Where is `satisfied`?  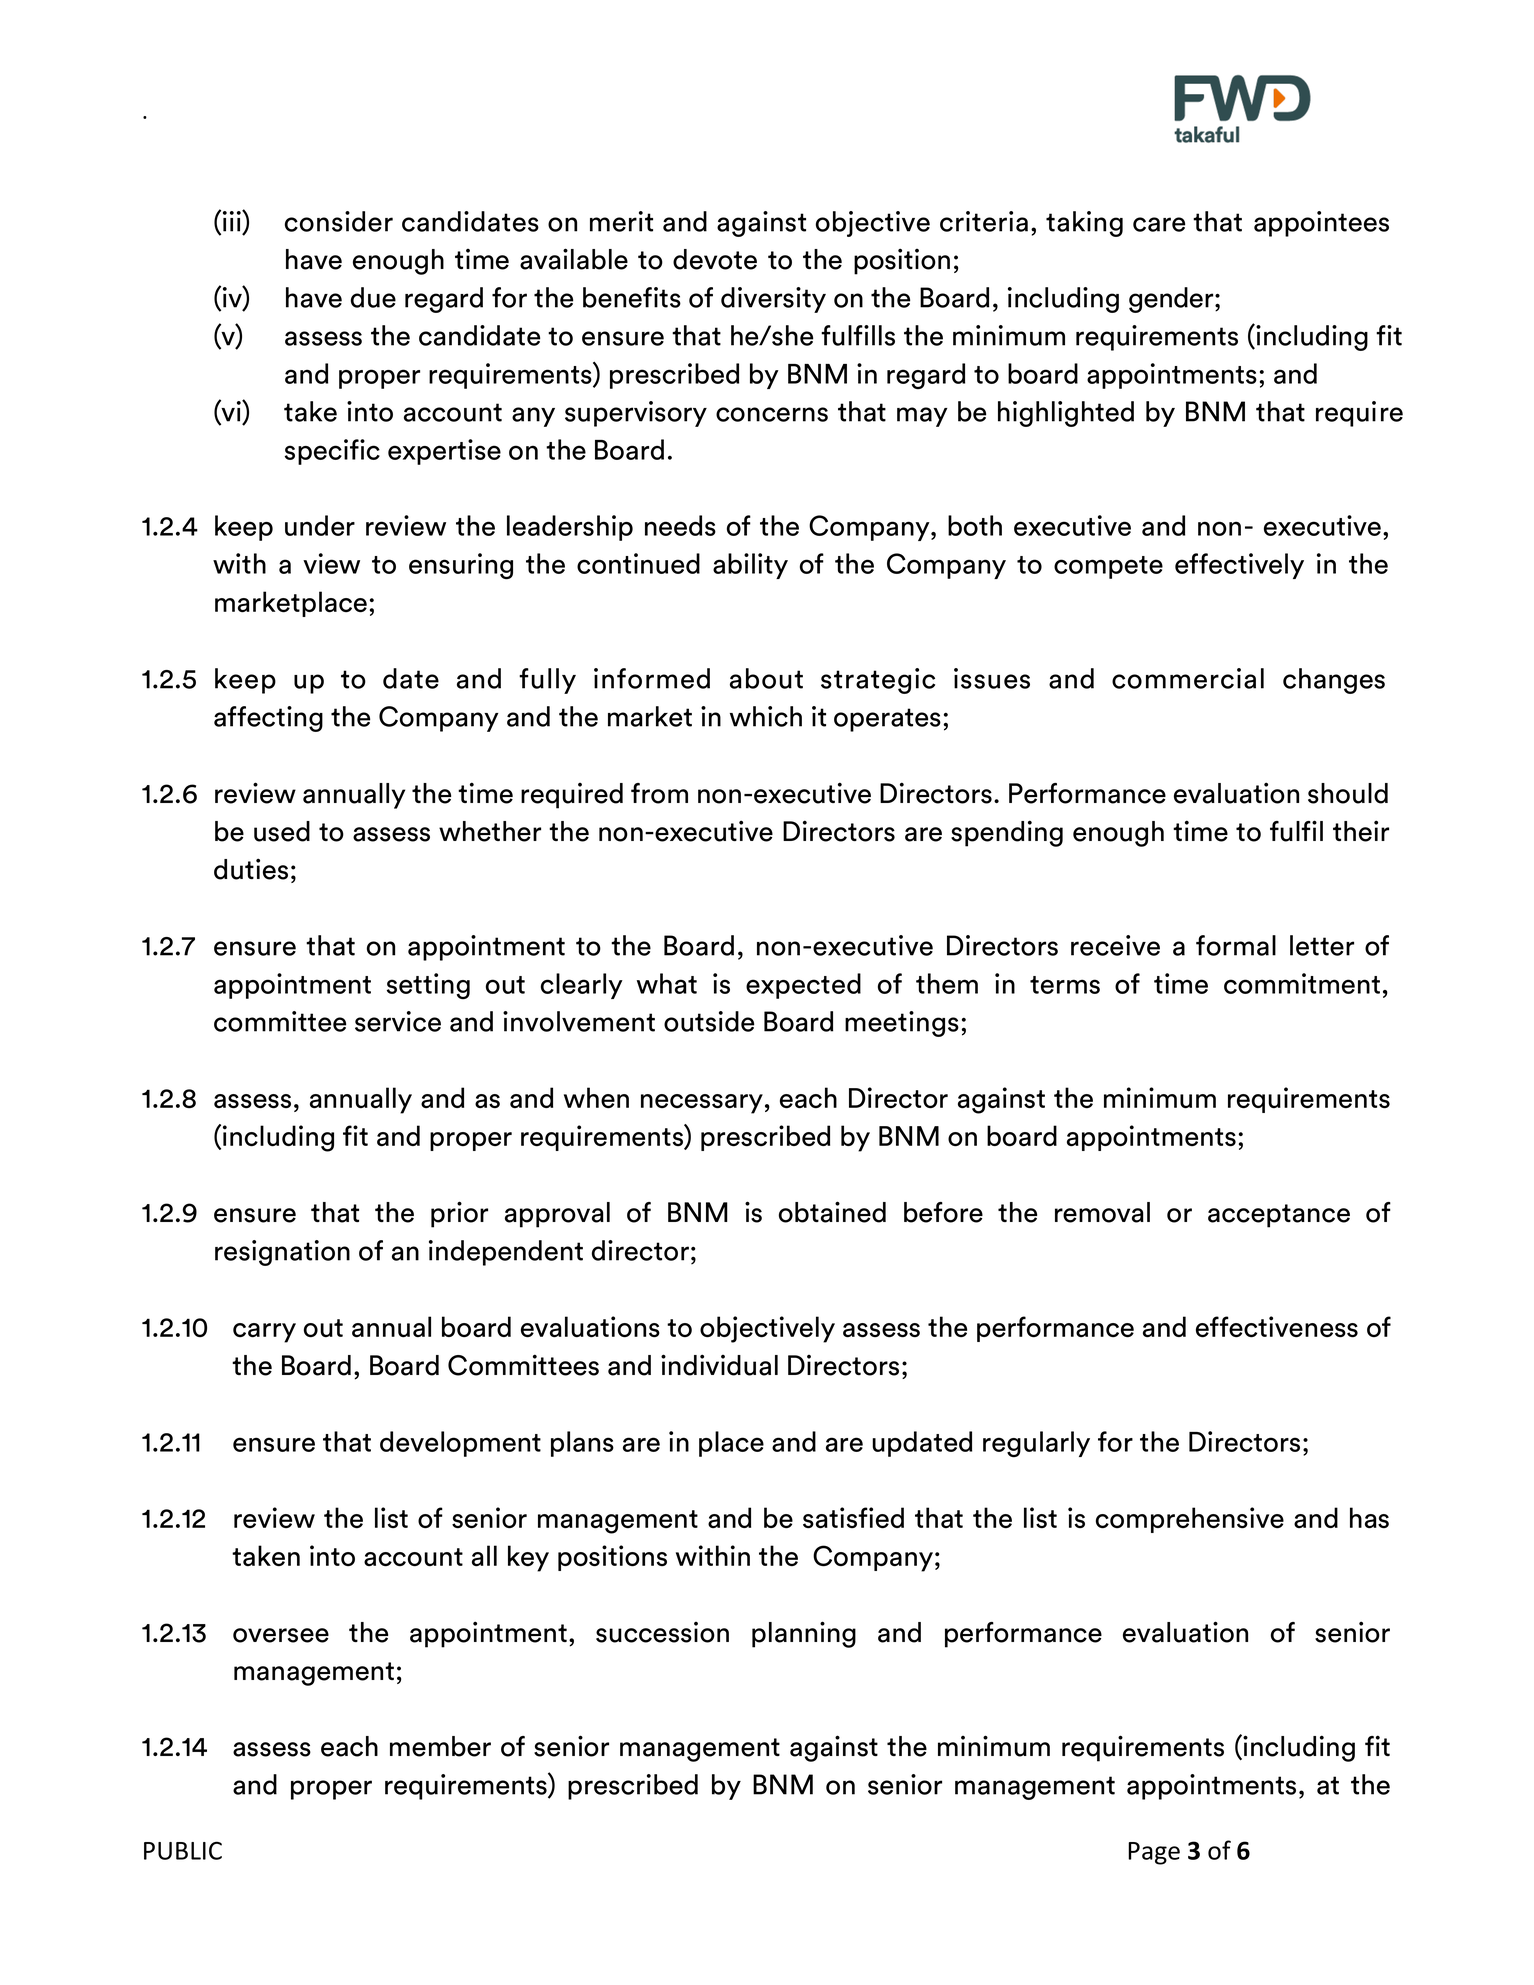
satisfied is located at coordinates (853, 1518).
